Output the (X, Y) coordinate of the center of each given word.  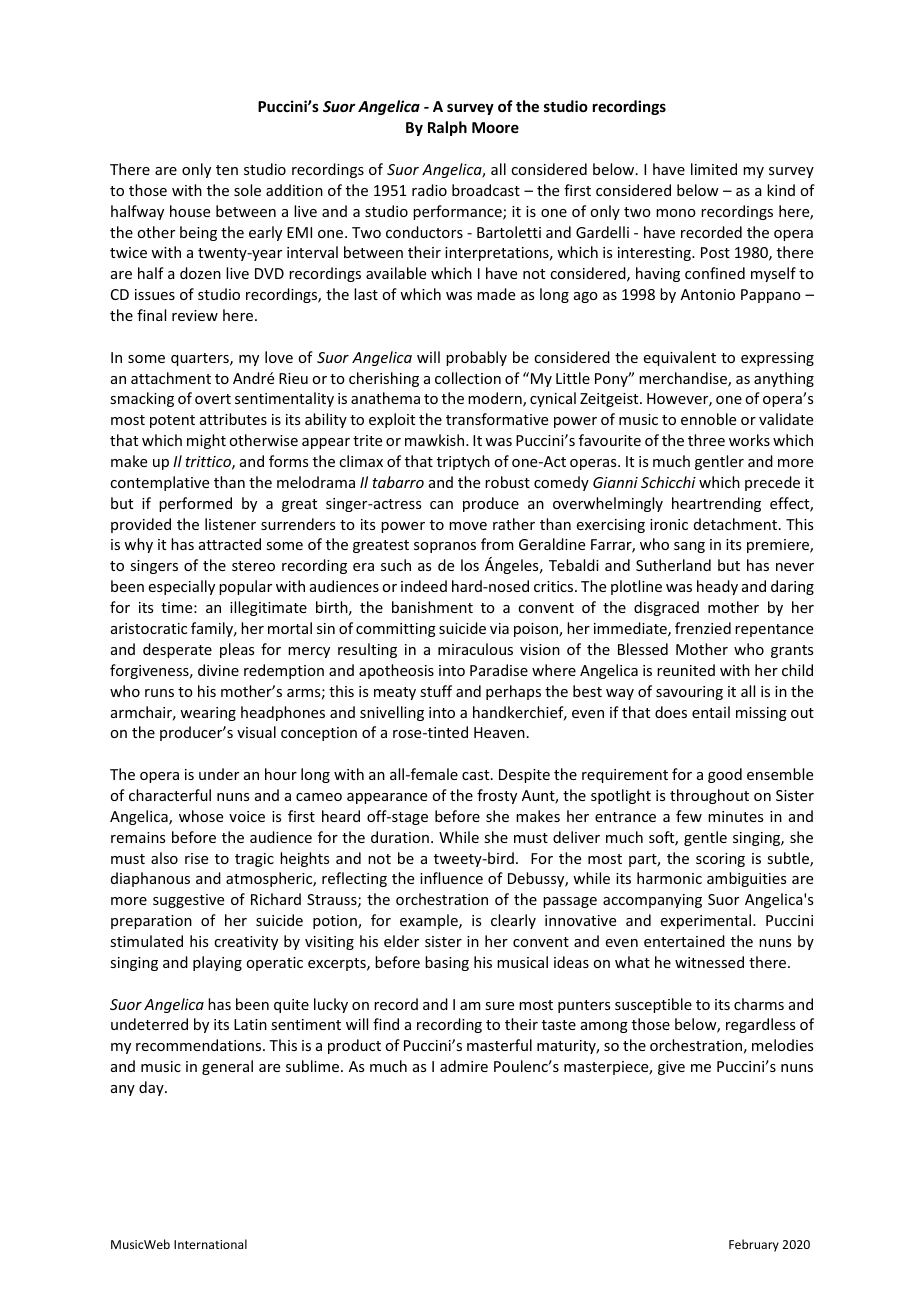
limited (714, 169)
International (210, 1244)
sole (247, 190)
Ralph (447, 128)
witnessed (709, 962)
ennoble (708, 419)
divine (218, 670)
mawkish (436, 440)
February (754, 1245)
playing (217, 963)
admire (464, 1066)
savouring (689, 693)
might (206, 441)
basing (447, 963)
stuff (436, 691)
